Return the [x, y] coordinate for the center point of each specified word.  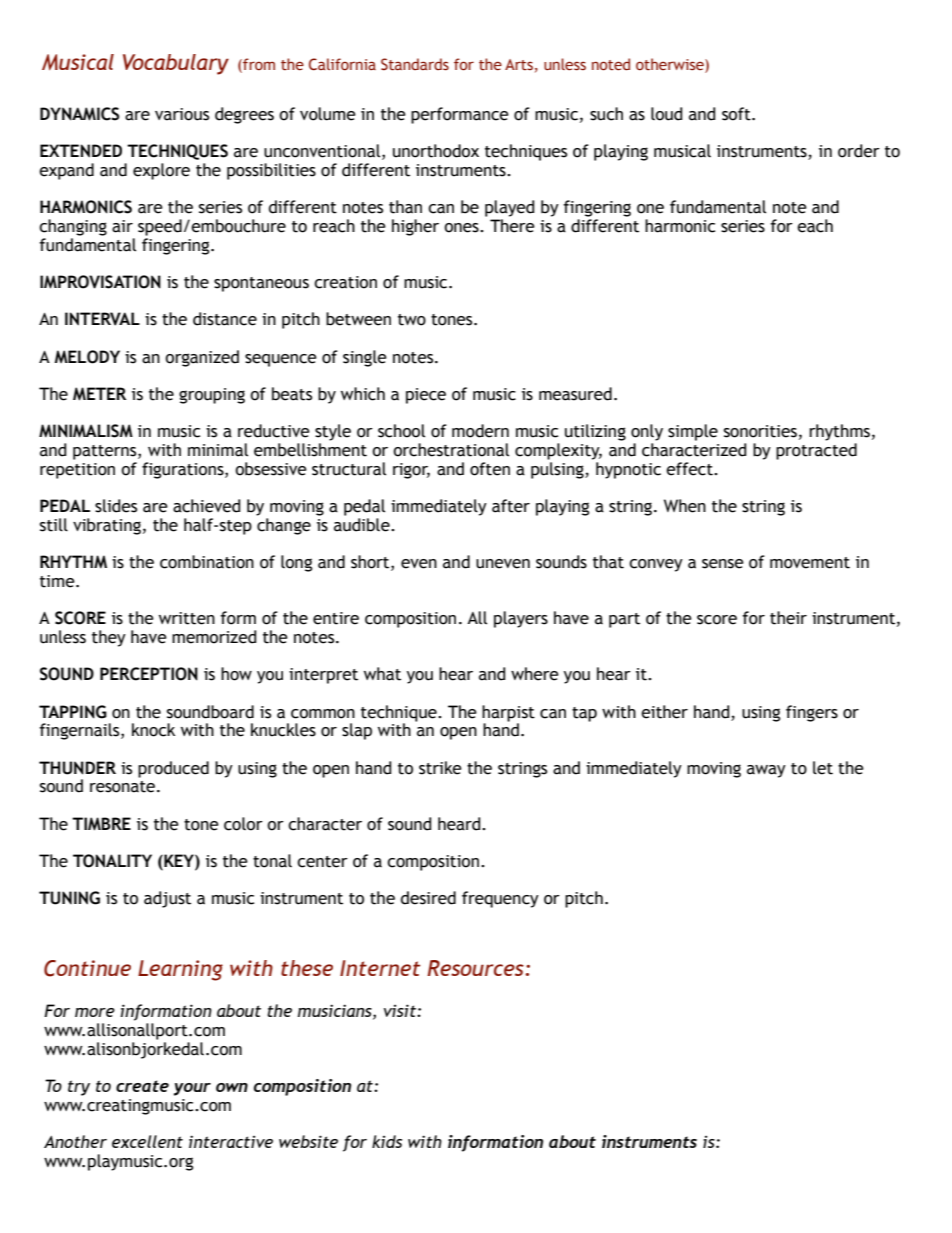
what [382, 674]
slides [116, 506]
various [182, 114]
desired [428, 898]
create [142, 1086]
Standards [415, 64]
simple [693, 432]
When [685, 506]
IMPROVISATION [100, 282]
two [412, 320]
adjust [167, 899]
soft [737, 114]
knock [153, 730]
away [766, 771]
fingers [812, 713]
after [511, 506]
